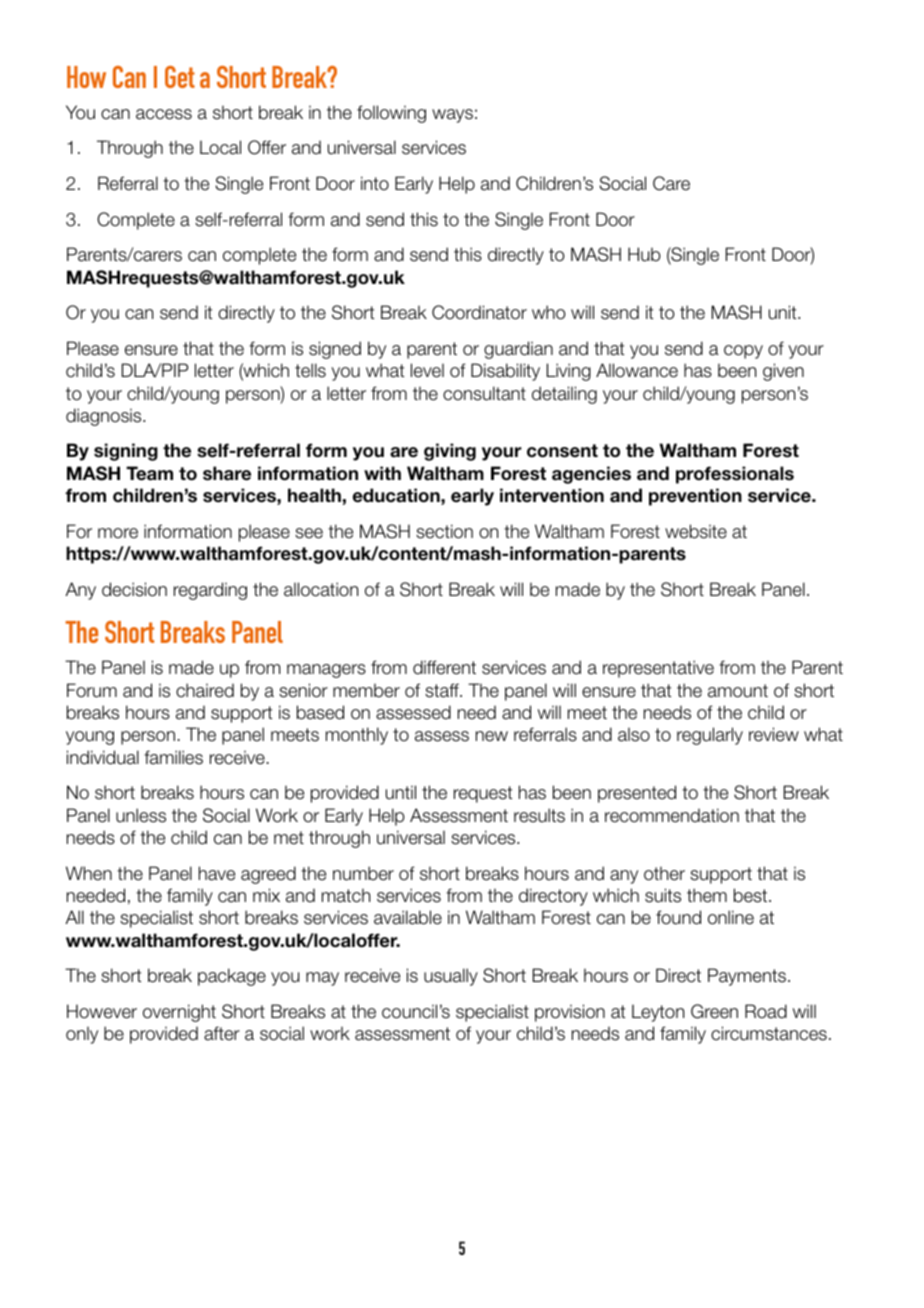 This image has width=924, height=1308. Describe the element at coordinates (696, 531) in the image. I see `website` at that location.
